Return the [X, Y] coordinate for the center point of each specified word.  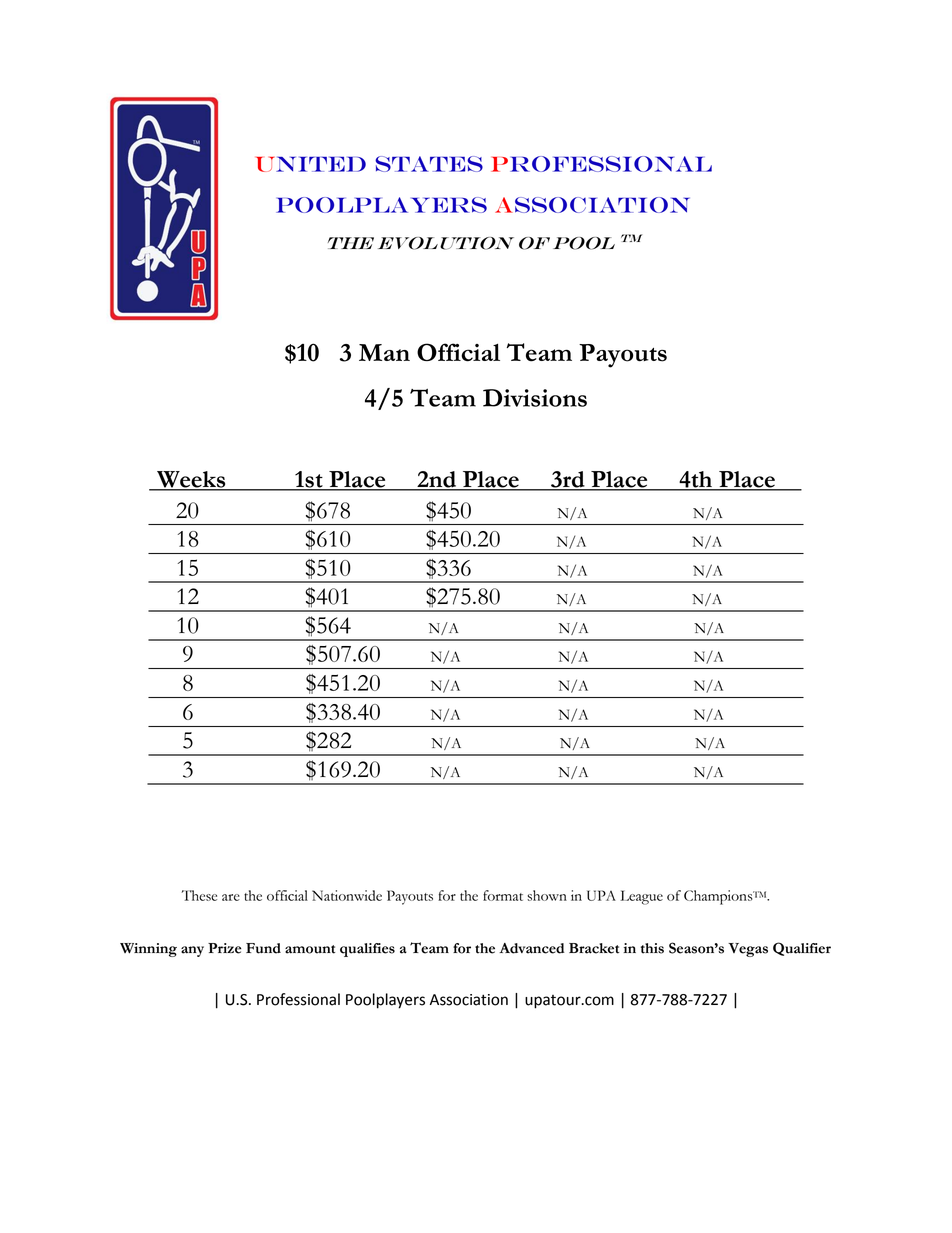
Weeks [191, 480]
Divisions [535, 398]
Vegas [748, 950]
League [641, 897]
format [503, 895]
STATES [429, 164]
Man [384, 352]
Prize [224, 948]
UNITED [311, 164]
